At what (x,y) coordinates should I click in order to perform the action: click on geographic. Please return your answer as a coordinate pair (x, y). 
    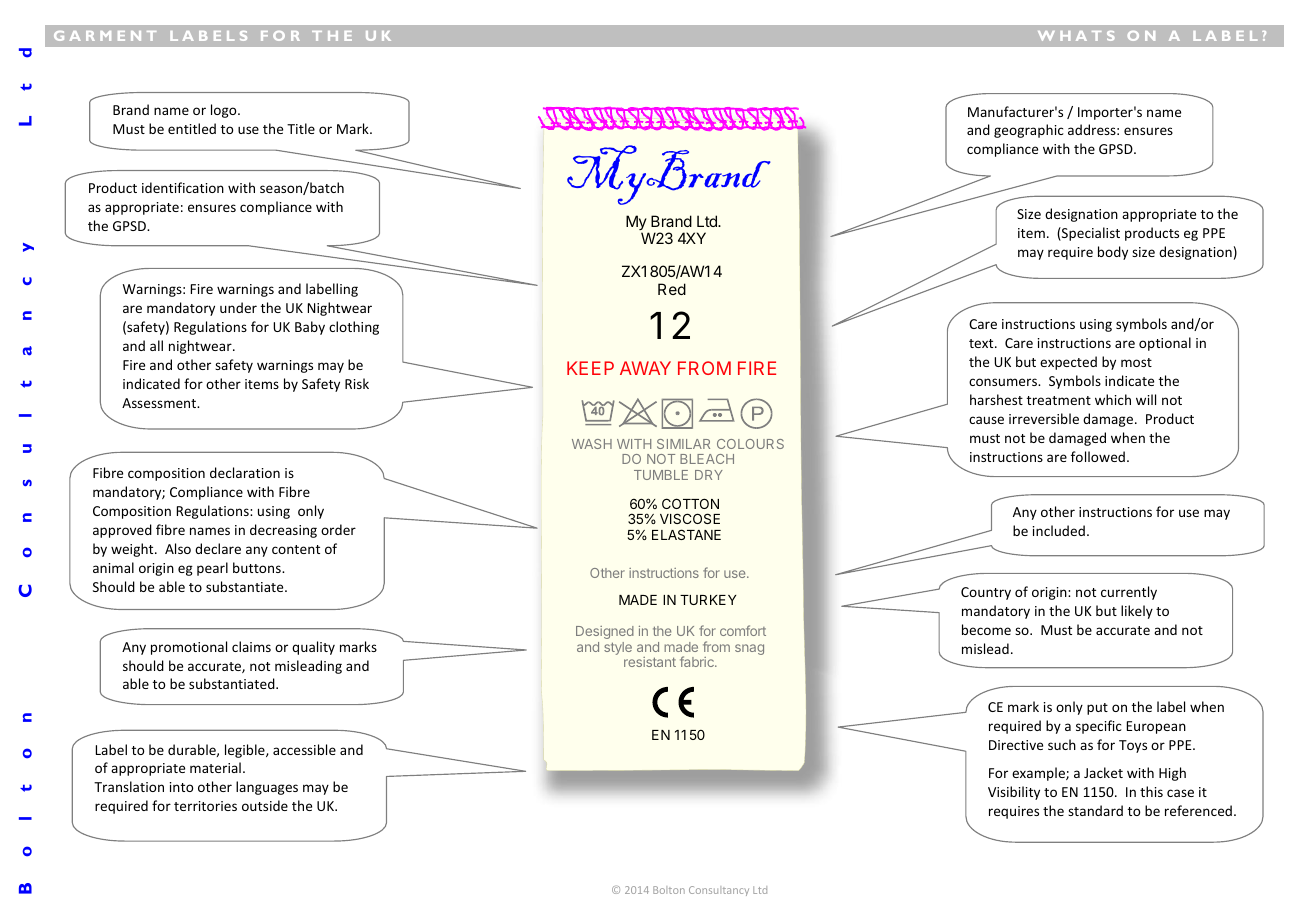
    Looking at the image, I should click on (1029, 131).
